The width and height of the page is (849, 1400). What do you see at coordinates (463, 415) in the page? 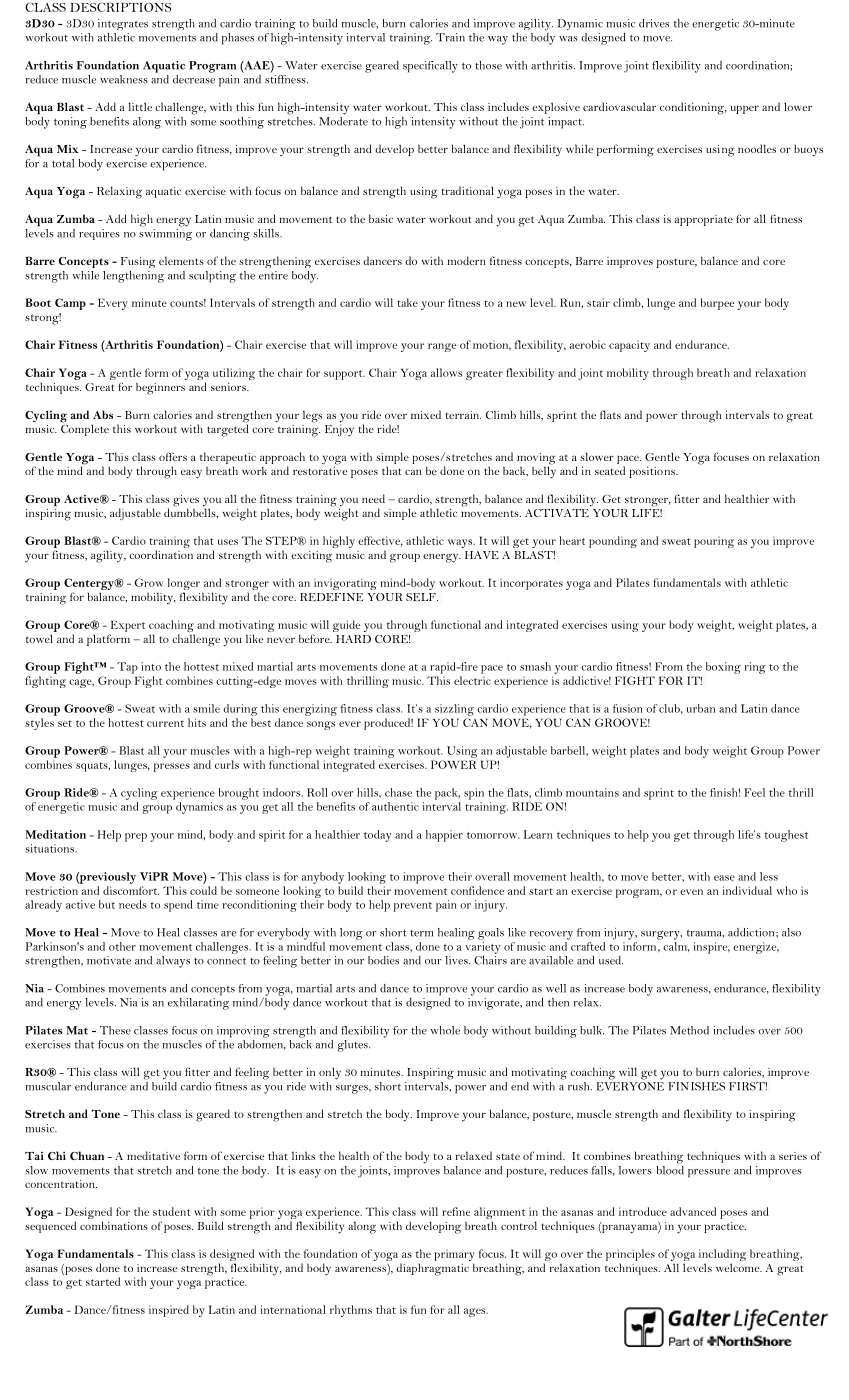
I see `terrain` at bounding box center [463, 415].
